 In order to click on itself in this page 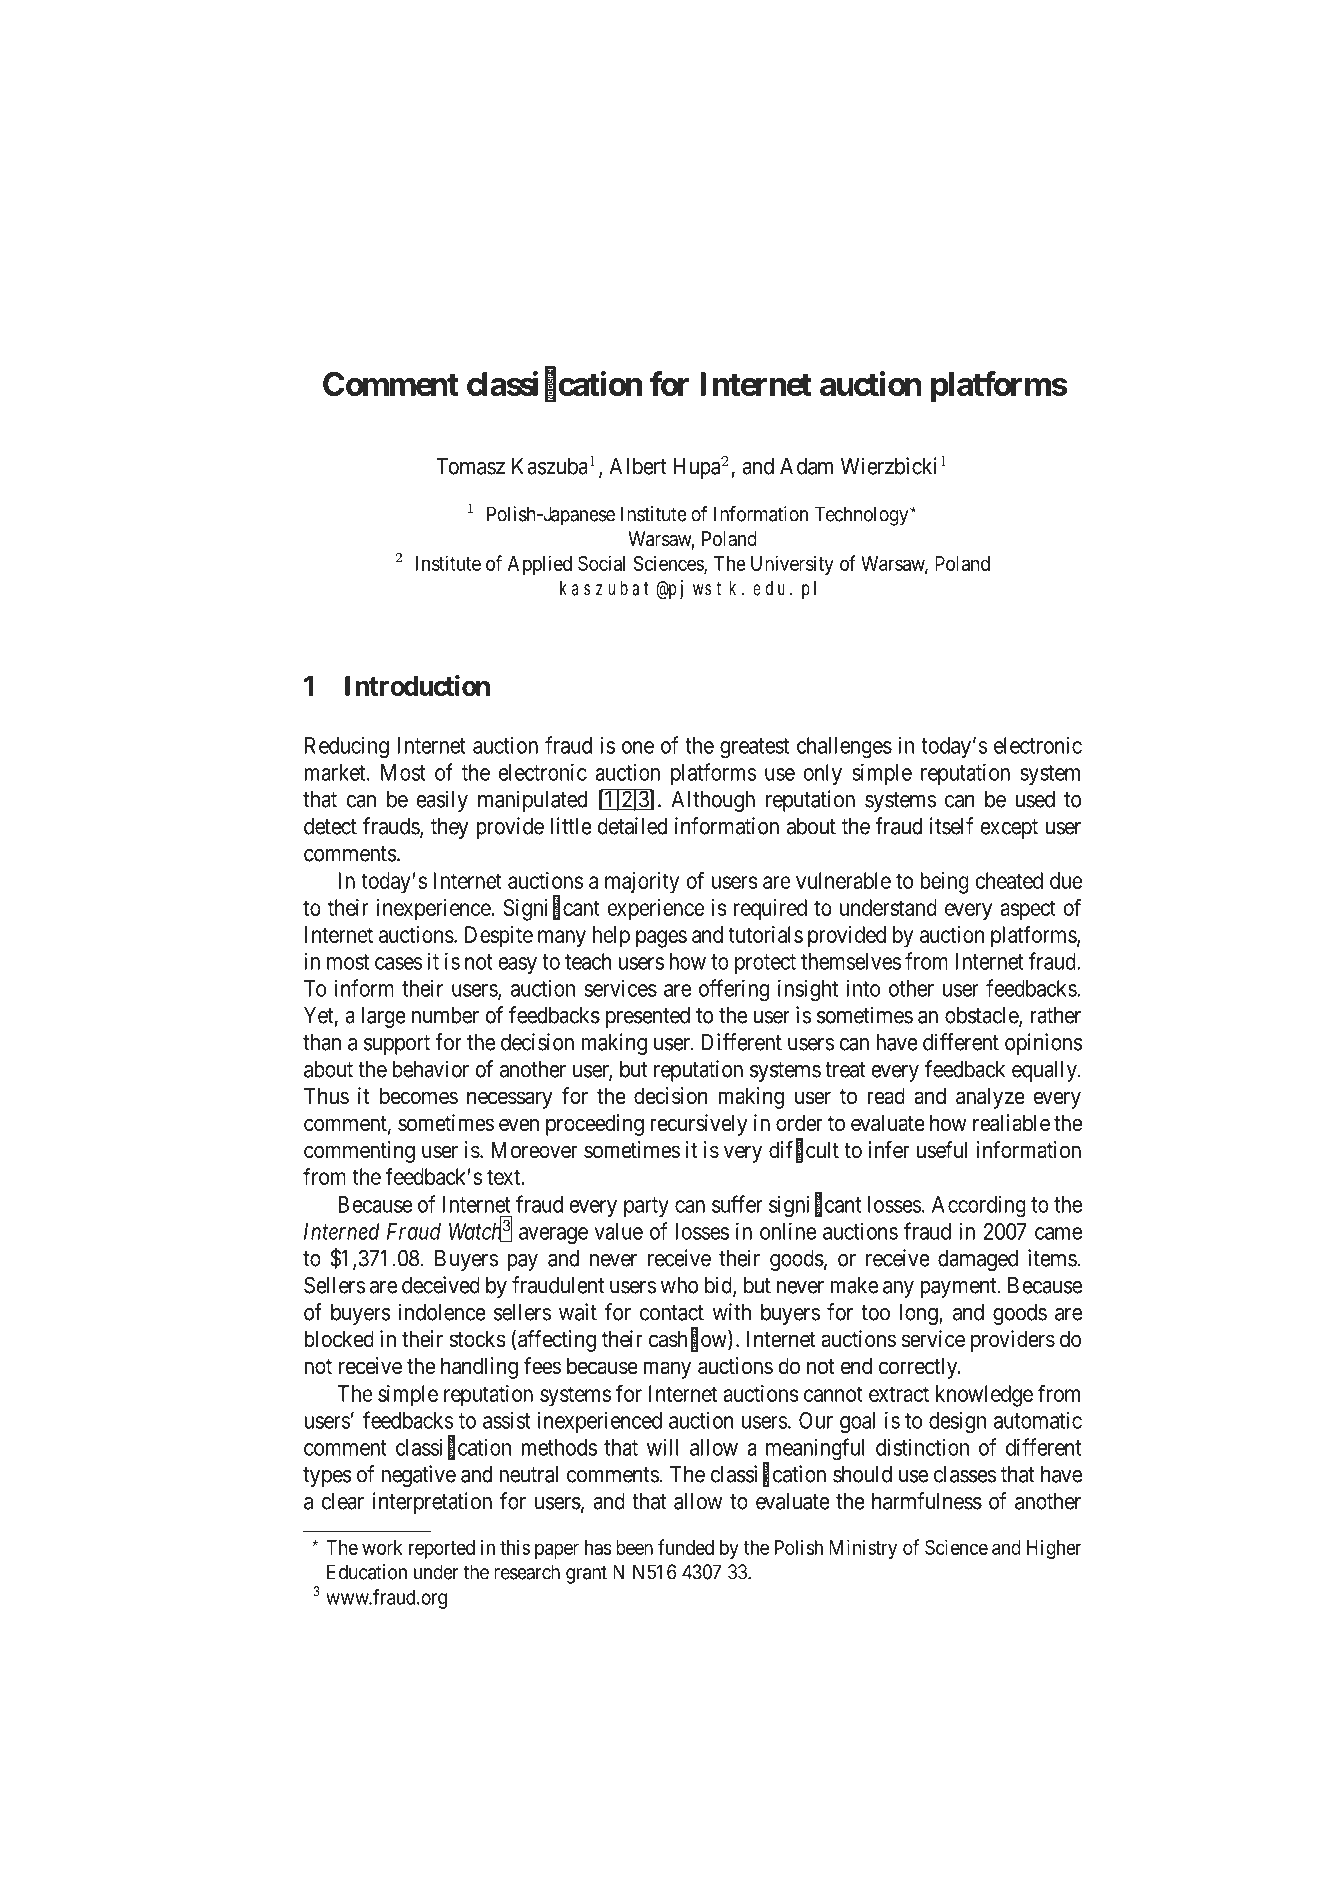, I will do `click(951, 826)`.
